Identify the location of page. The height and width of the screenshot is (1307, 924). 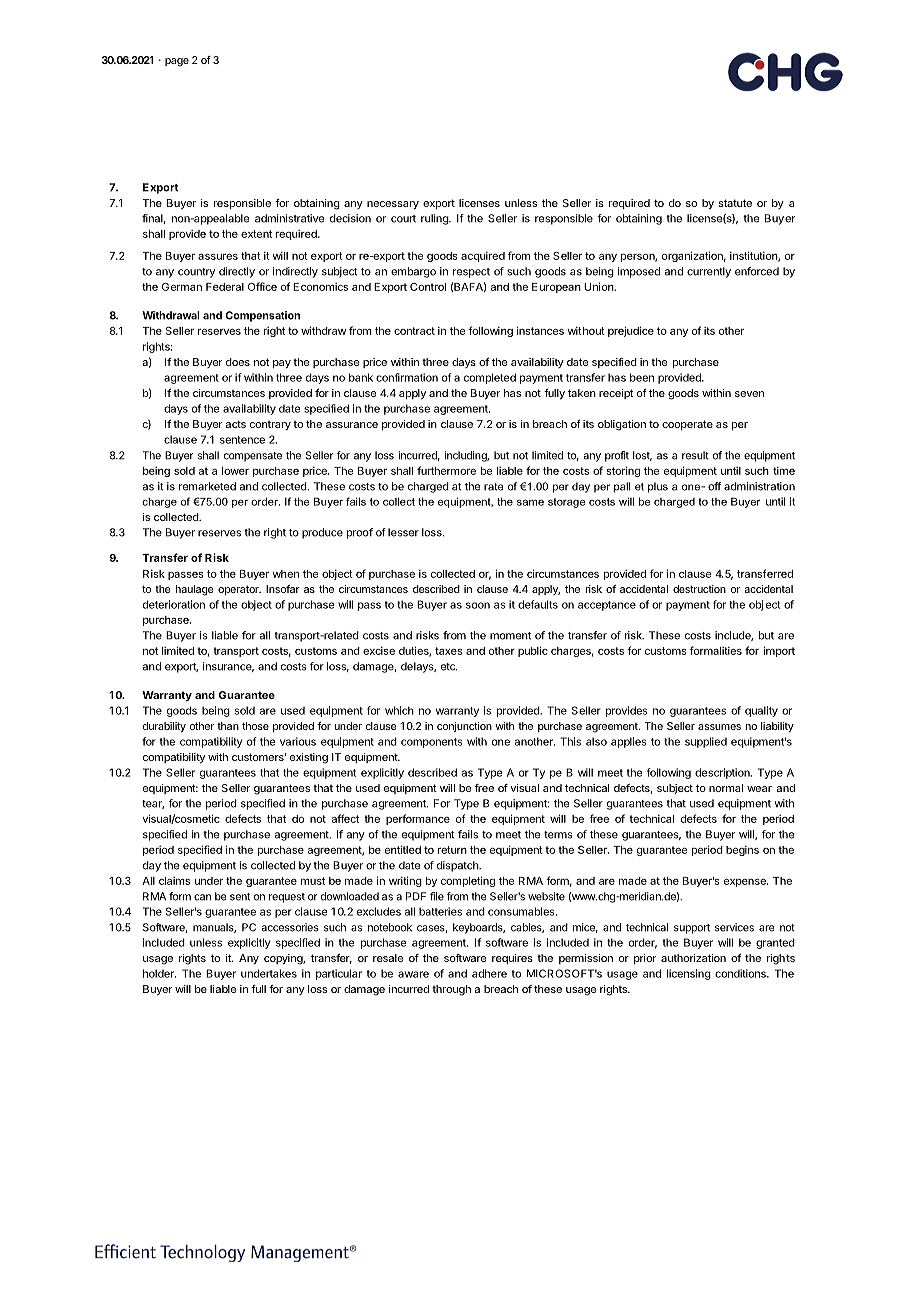
(177, 62).
